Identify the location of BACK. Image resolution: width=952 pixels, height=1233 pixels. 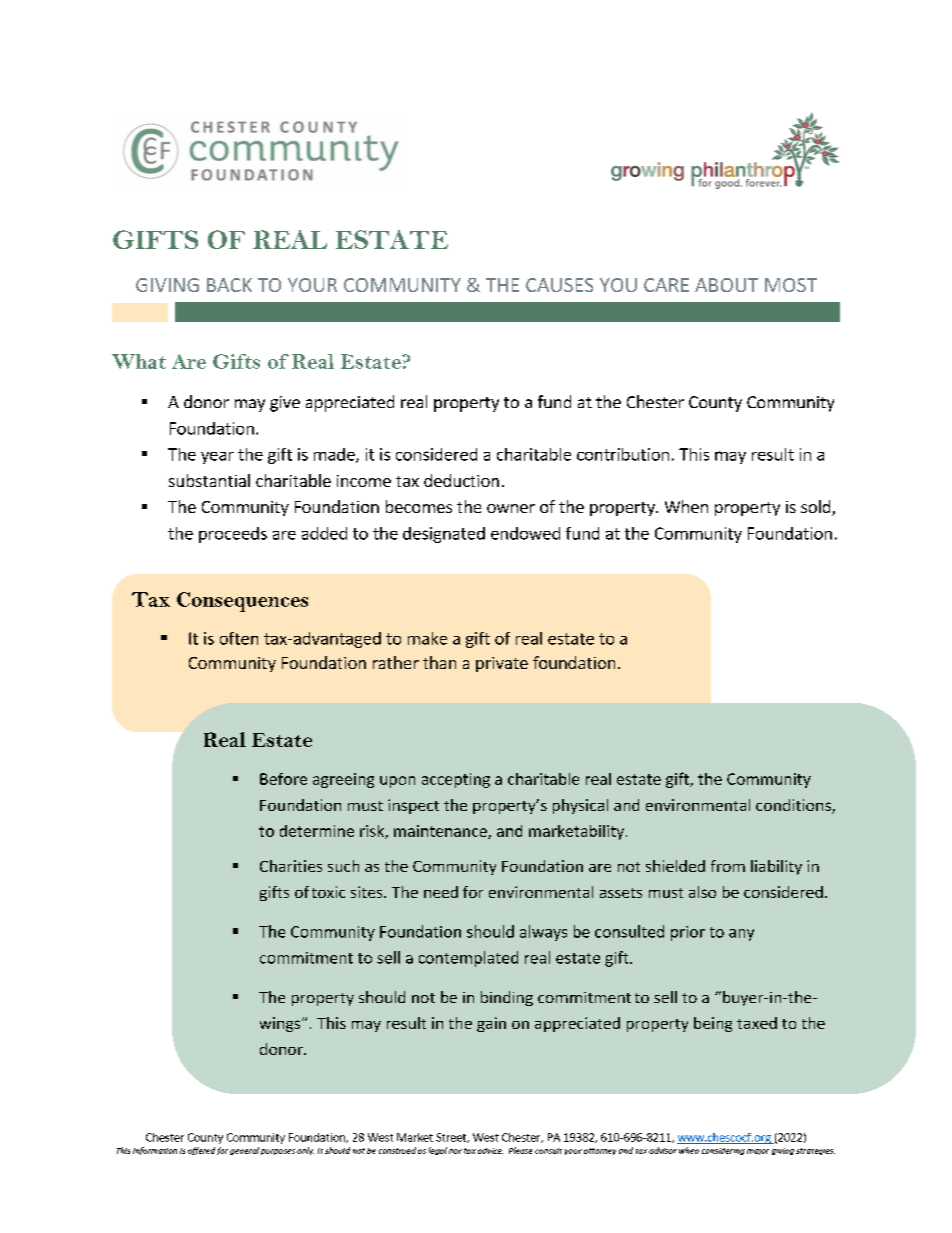
(229, 285).
